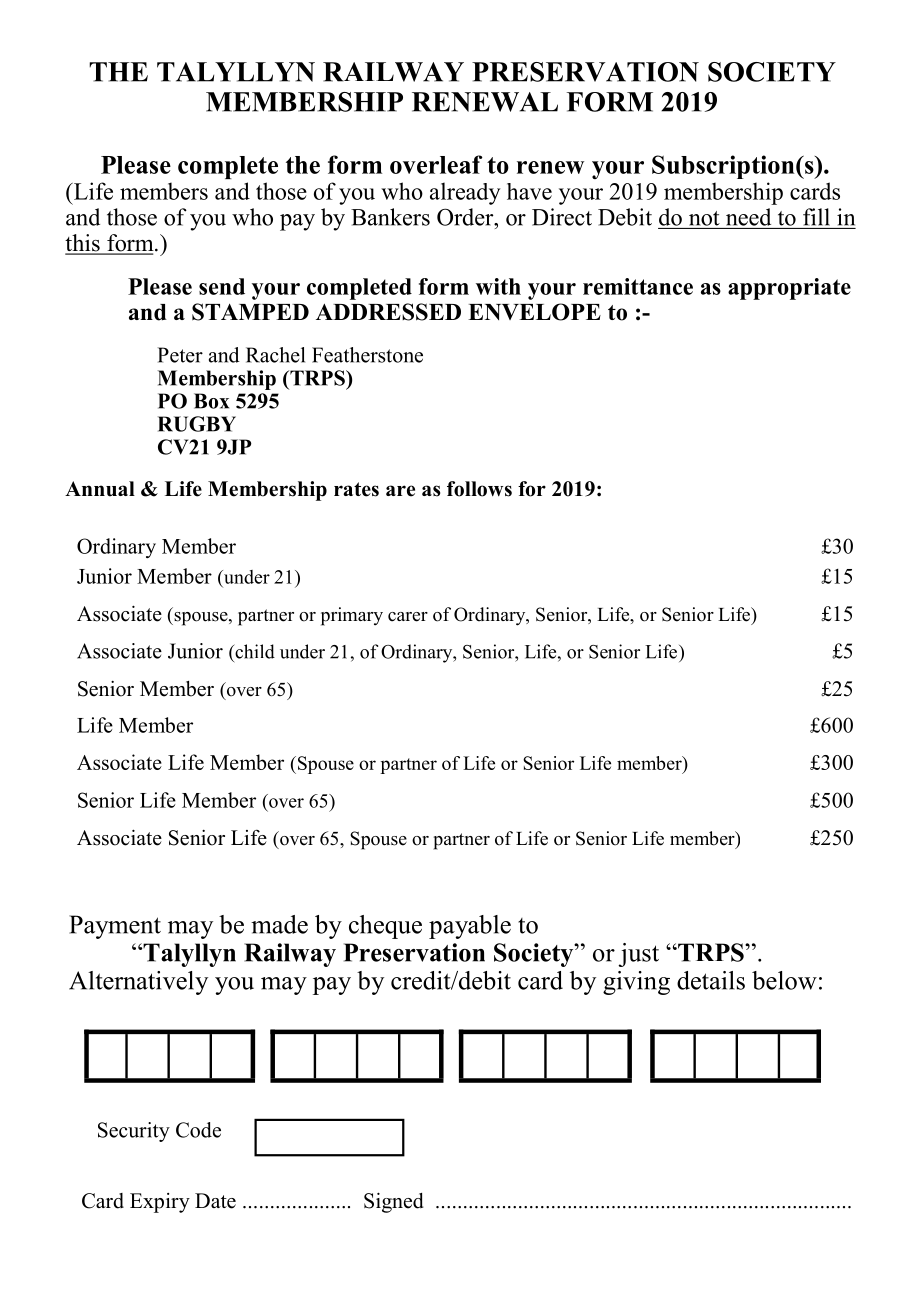 Image resolution: width=924 pixels, height=1313 pixels. I want to click on just, so click(638, 955).
